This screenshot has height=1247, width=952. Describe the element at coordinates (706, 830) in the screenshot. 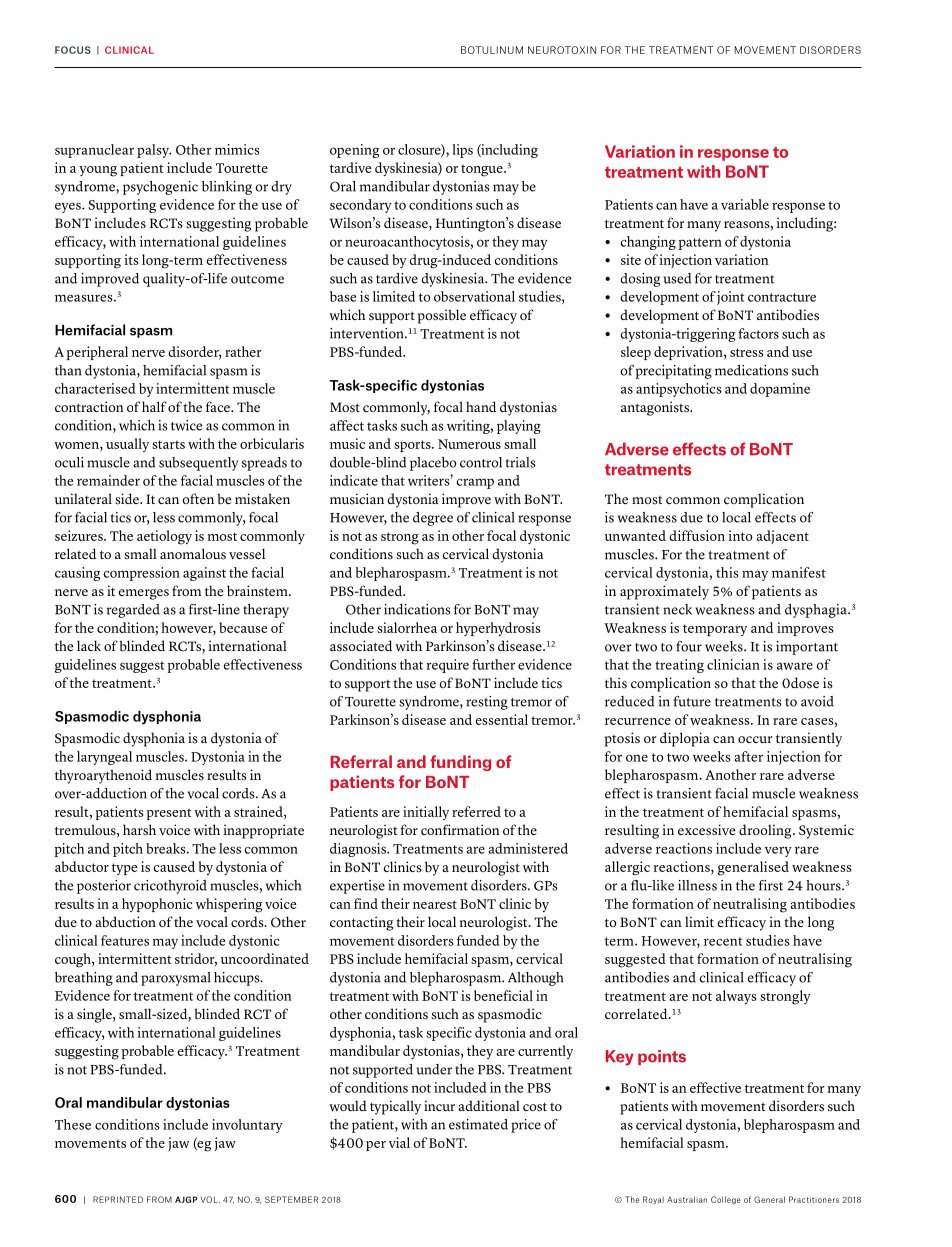

I see `excessive` at that location.
